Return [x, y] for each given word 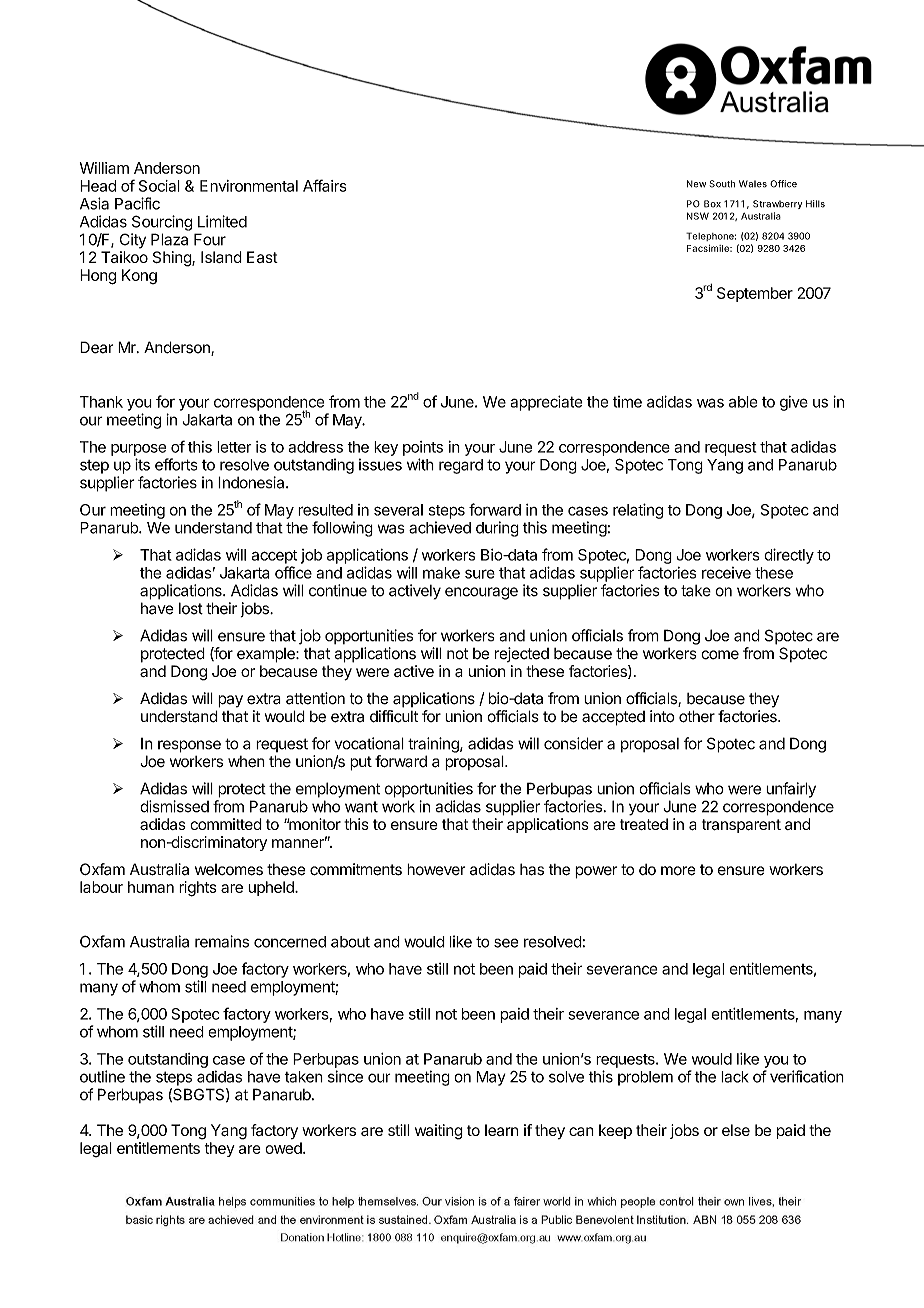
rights [198, 889]
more [678, 871]
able [743, 402]
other [697, 716]
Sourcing [162, 223]
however [436, 869]
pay [230, 701]
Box [712, 204]
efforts [176, 464]
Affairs [325, 185]
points [423, 448]
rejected [522, 654]
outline [102, 1076]
